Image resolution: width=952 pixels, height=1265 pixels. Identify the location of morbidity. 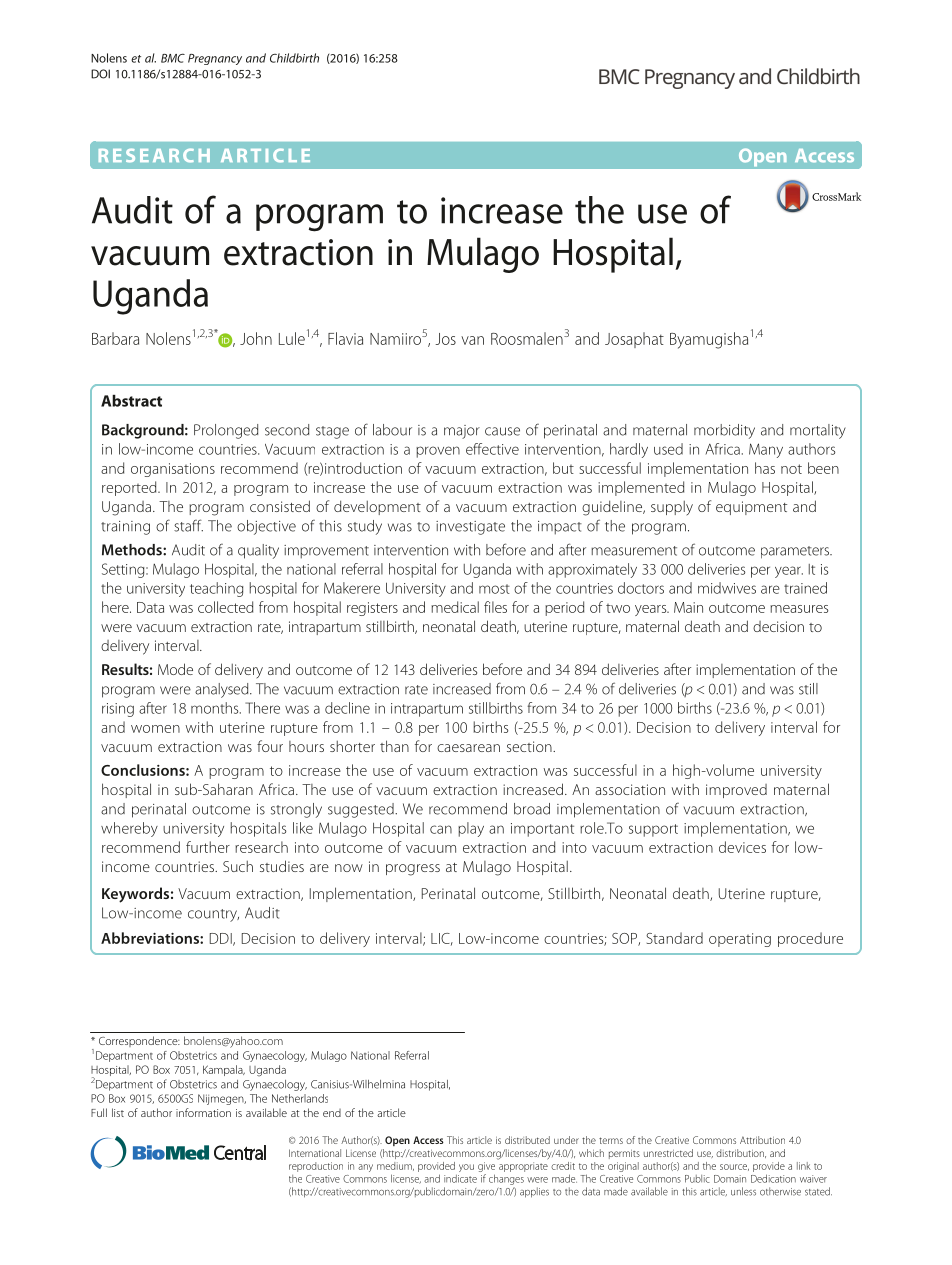
(724, 431).
